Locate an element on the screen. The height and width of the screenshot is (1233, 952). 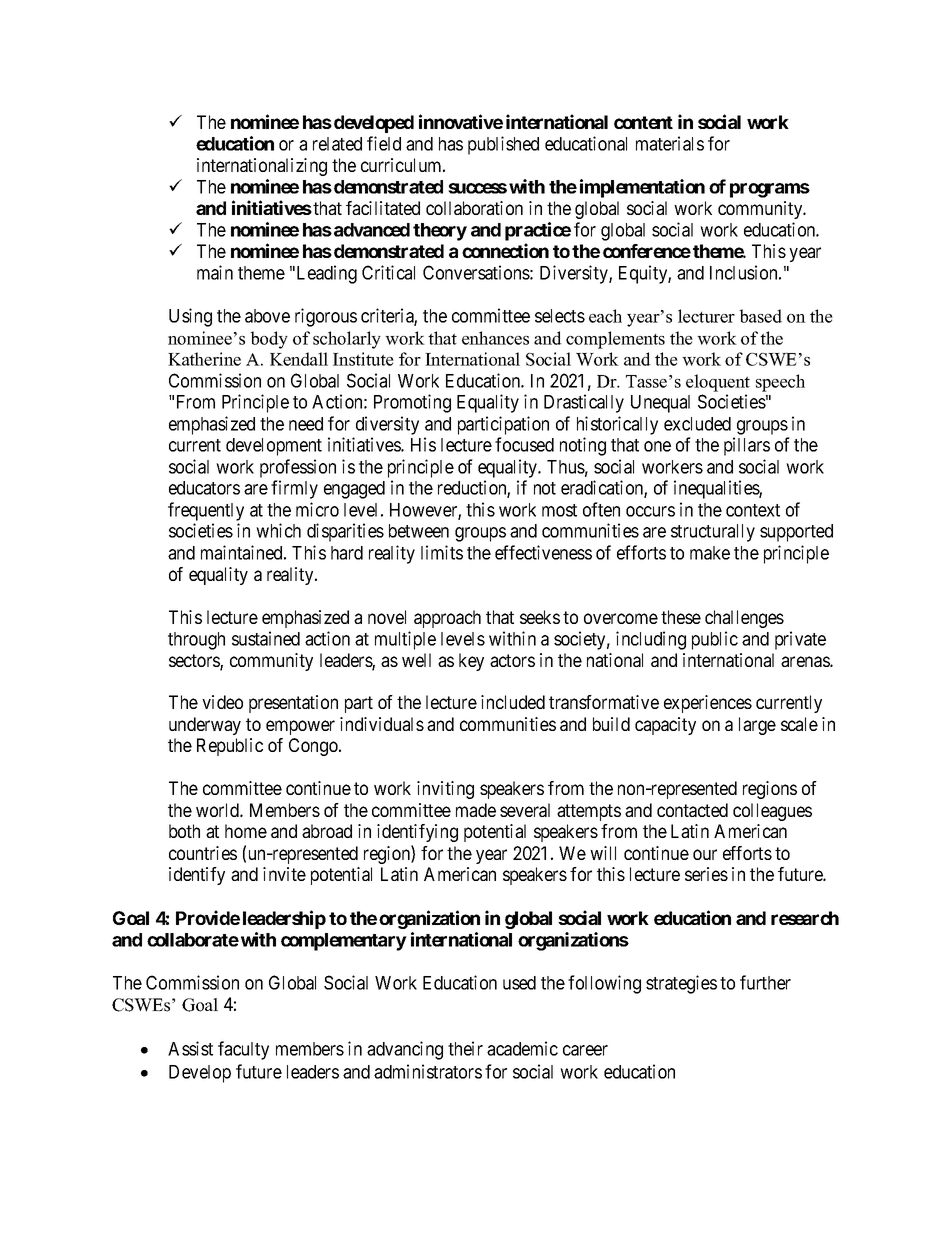
pillars is located at coordinates (747, 446).
